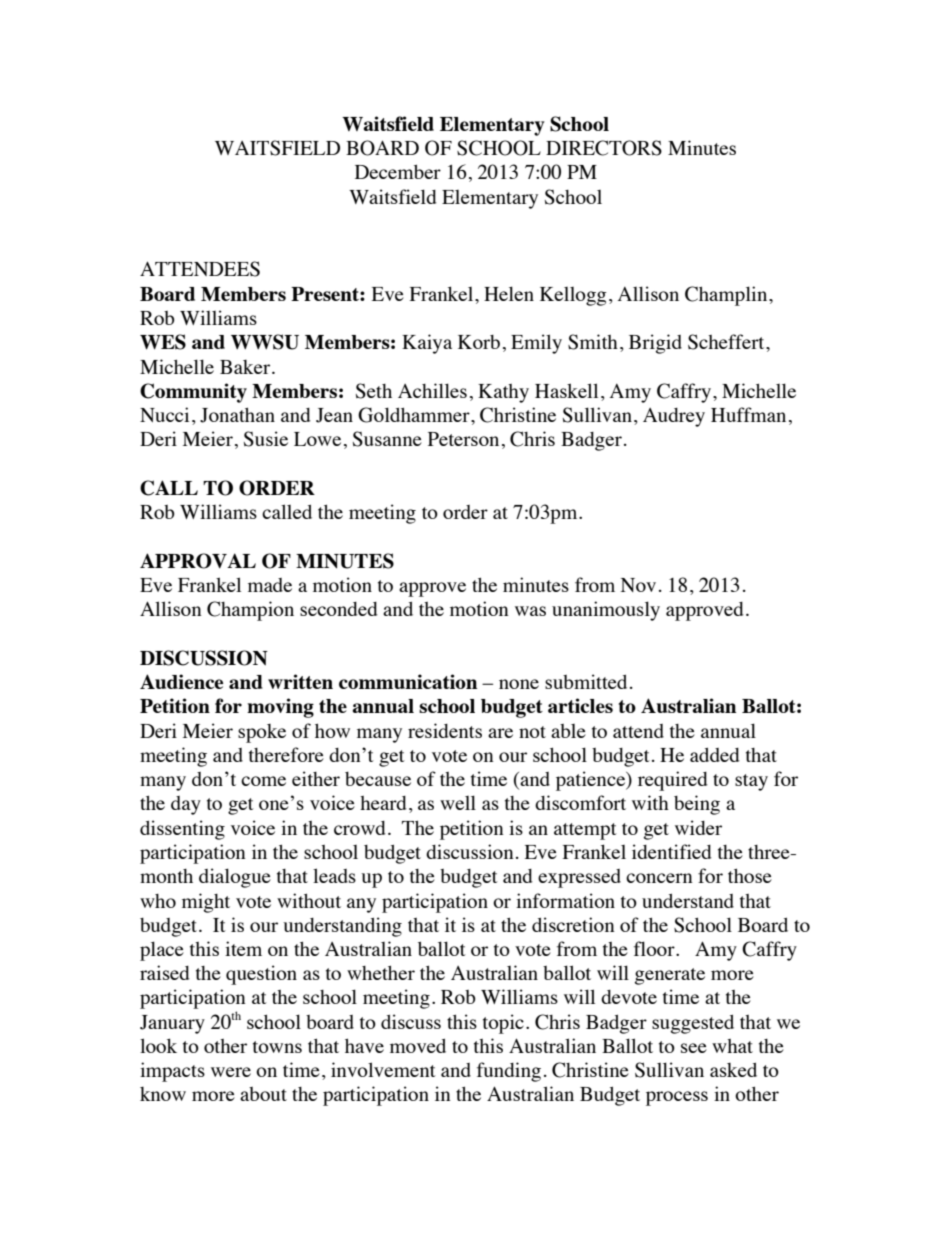 The width and height of the page is (952, 1233). What do you see at coordinates (638, 585) in the page?
I see `Nov` at bounding box center [638, 585].
